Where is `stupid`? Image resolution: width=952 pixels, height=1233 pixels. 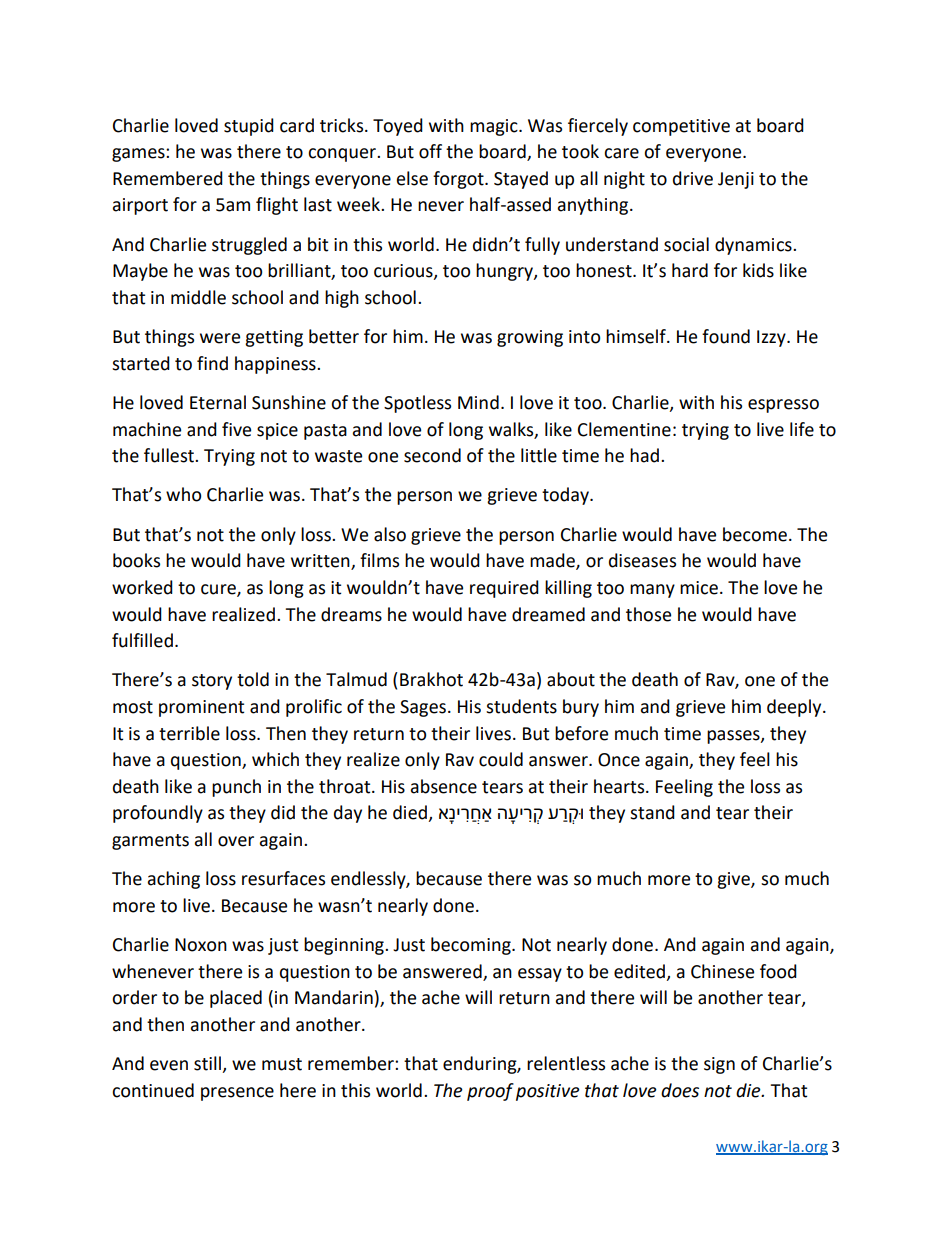 stupid is located at coordinates (249, 127).
